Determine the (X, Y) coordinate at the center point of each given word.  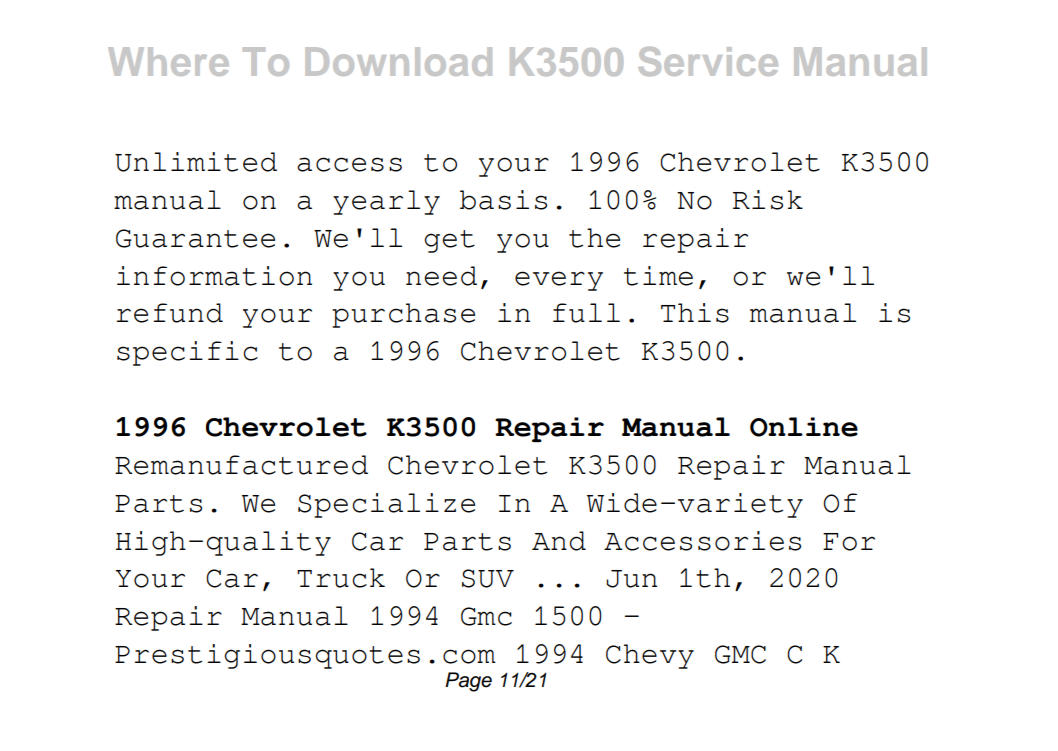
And (559, 541)
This (695, 313)
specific (187, 353)
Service (708, 61)
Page (468, 682)
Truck (341, 578)
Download (399, 61)
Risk (768, 200)
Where (168, 61)
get (449, 241)
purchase (403, 315)
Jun (631, 579)
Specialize (386, 505)
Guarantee (195, 238)
